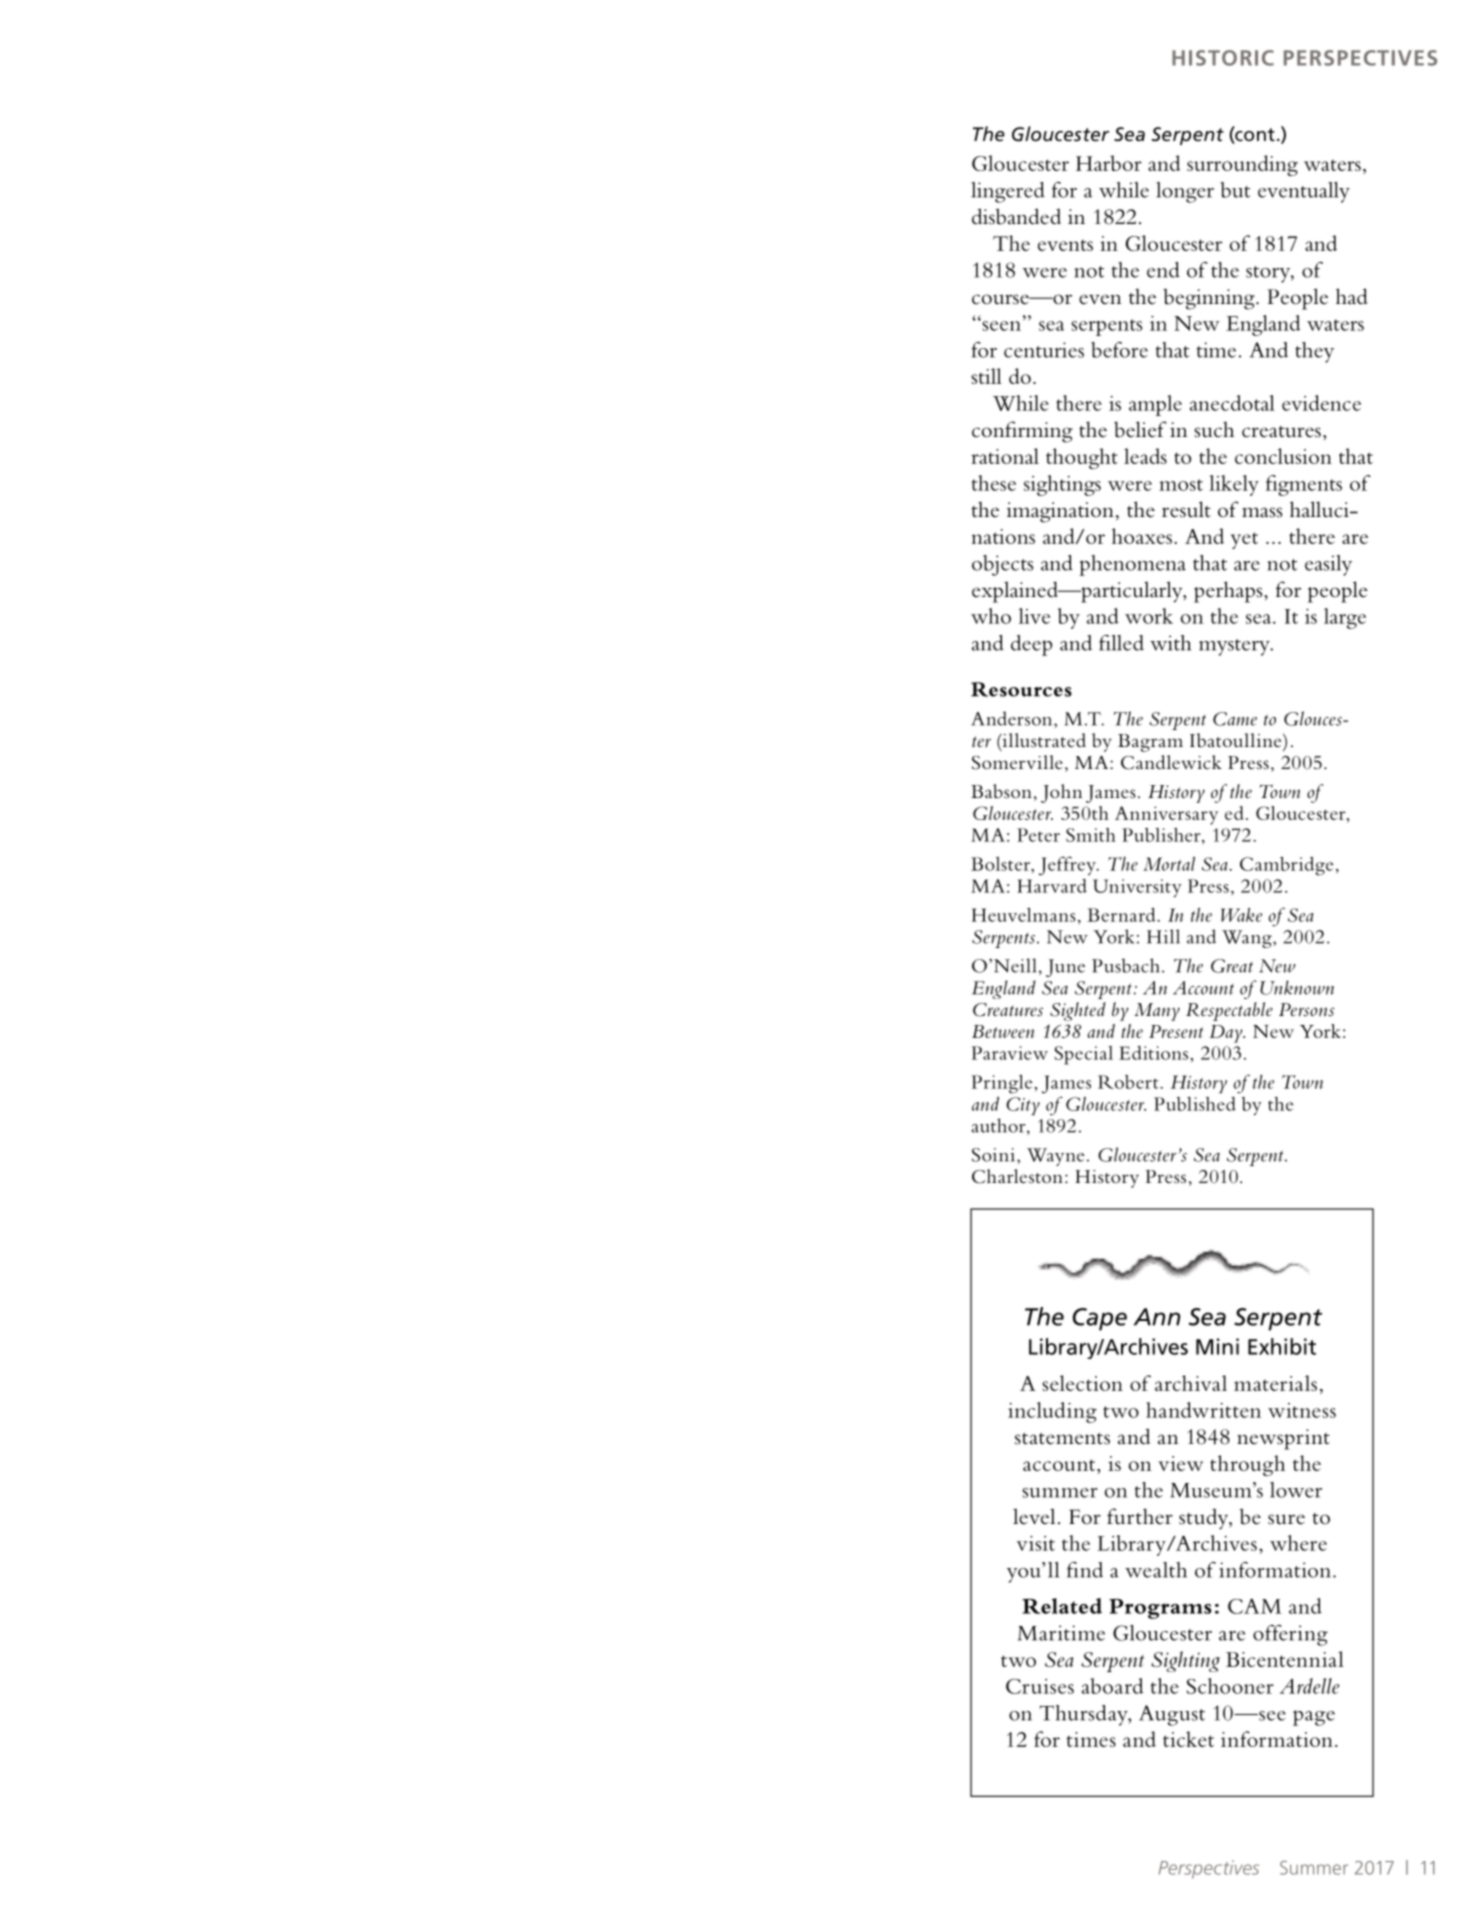 This document has width=1482, height=1918. I want to click on Charleston, so click(1017, 1176).
